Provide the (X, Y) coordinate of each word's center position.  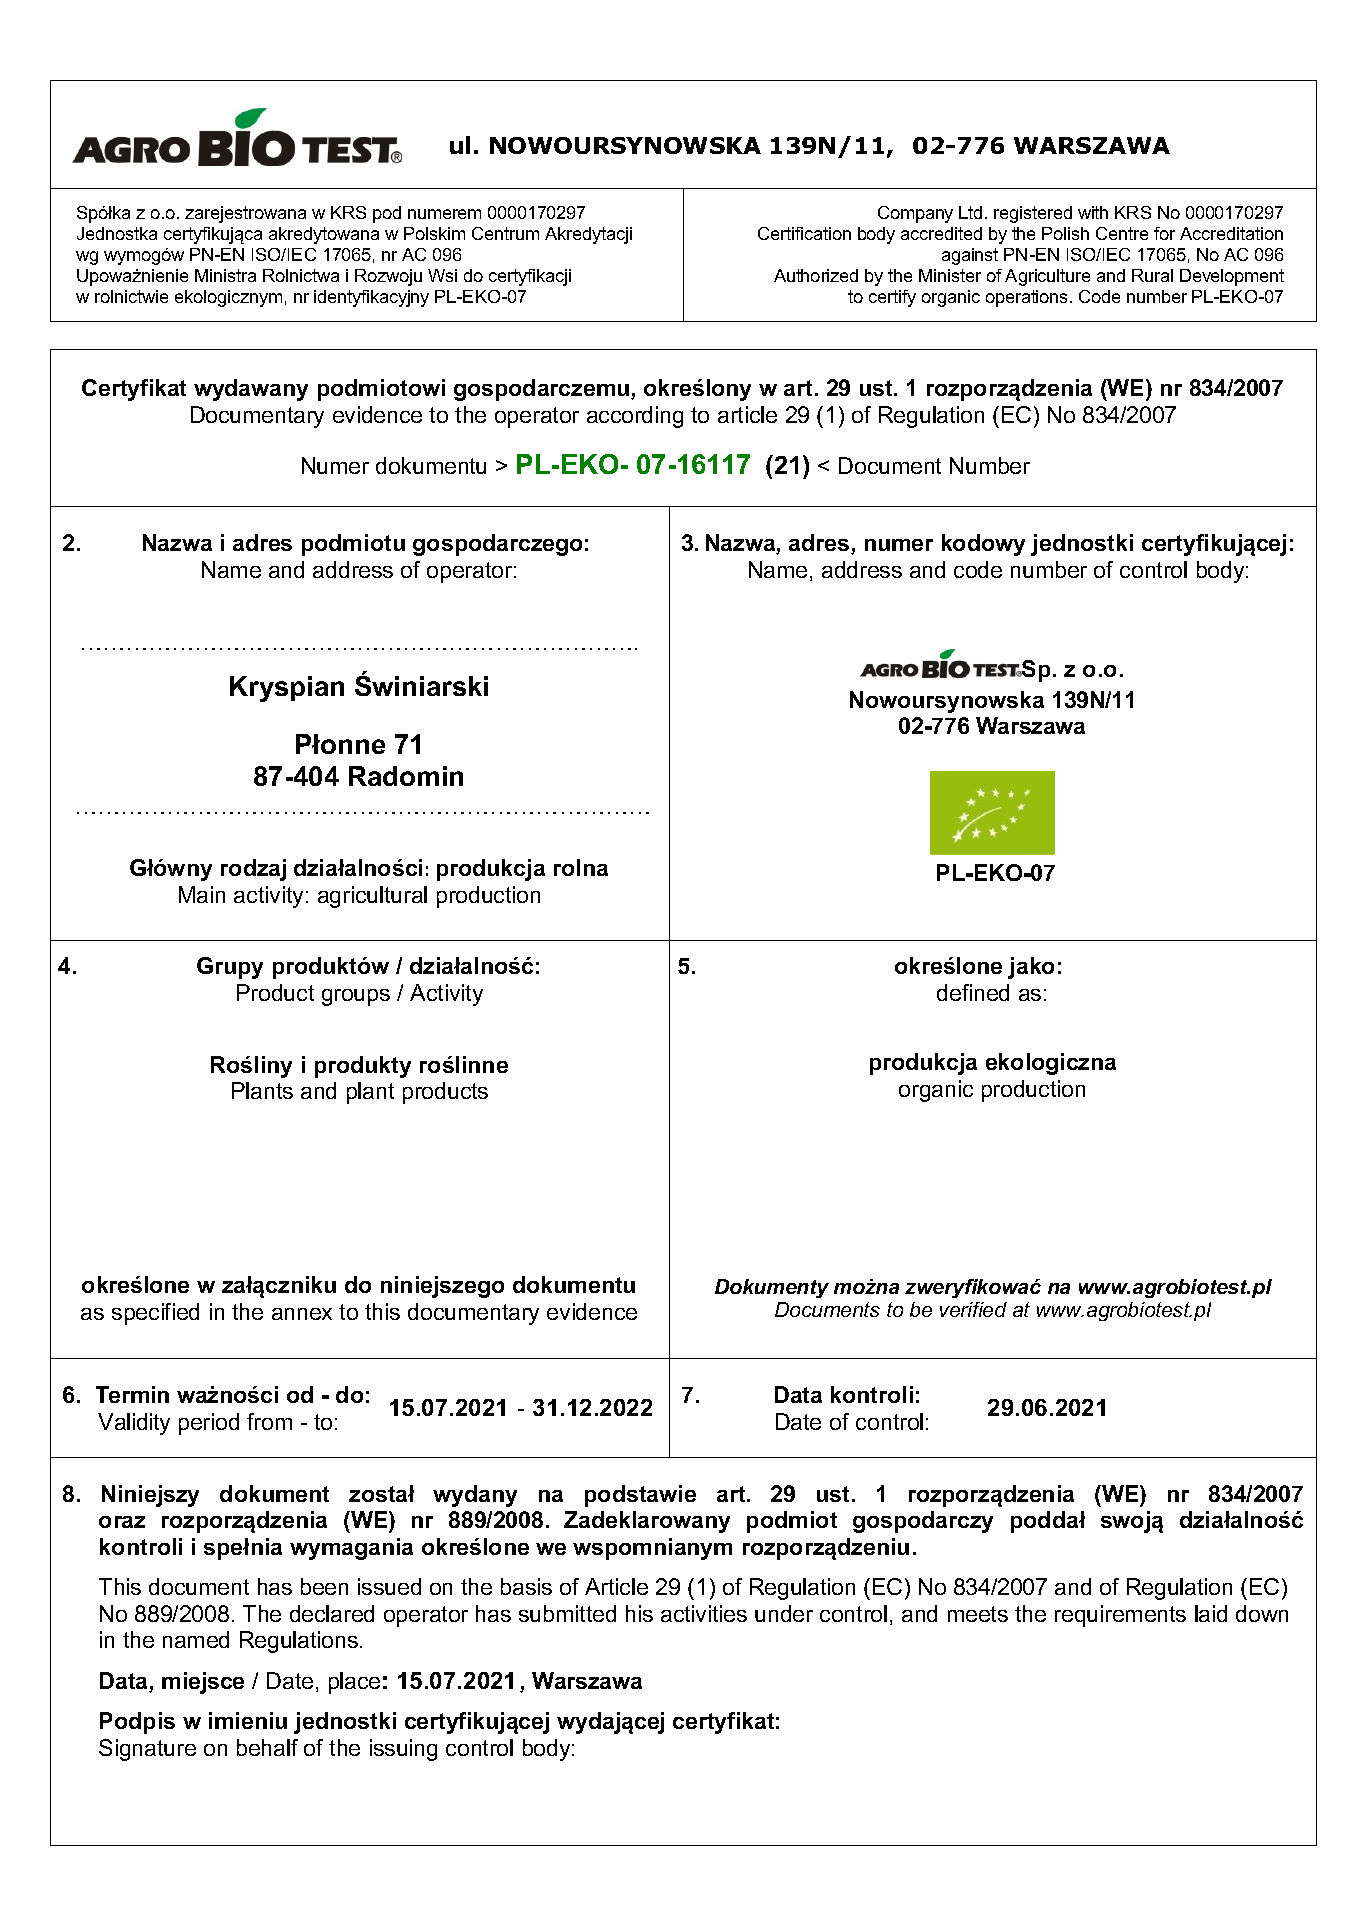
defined (973, 992)
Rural (1152, 275)
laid (1211, 1613)
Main (202, 894)
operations (1028, 298)
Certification (804, 233)
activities (704, 1613)
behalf (267, 1747)
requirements (1120, 1616)
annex (302, 1314)
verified (973, 1309)
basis (526, 1586)
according (635, 417)
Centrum (505, 233)
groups (356, 997)
